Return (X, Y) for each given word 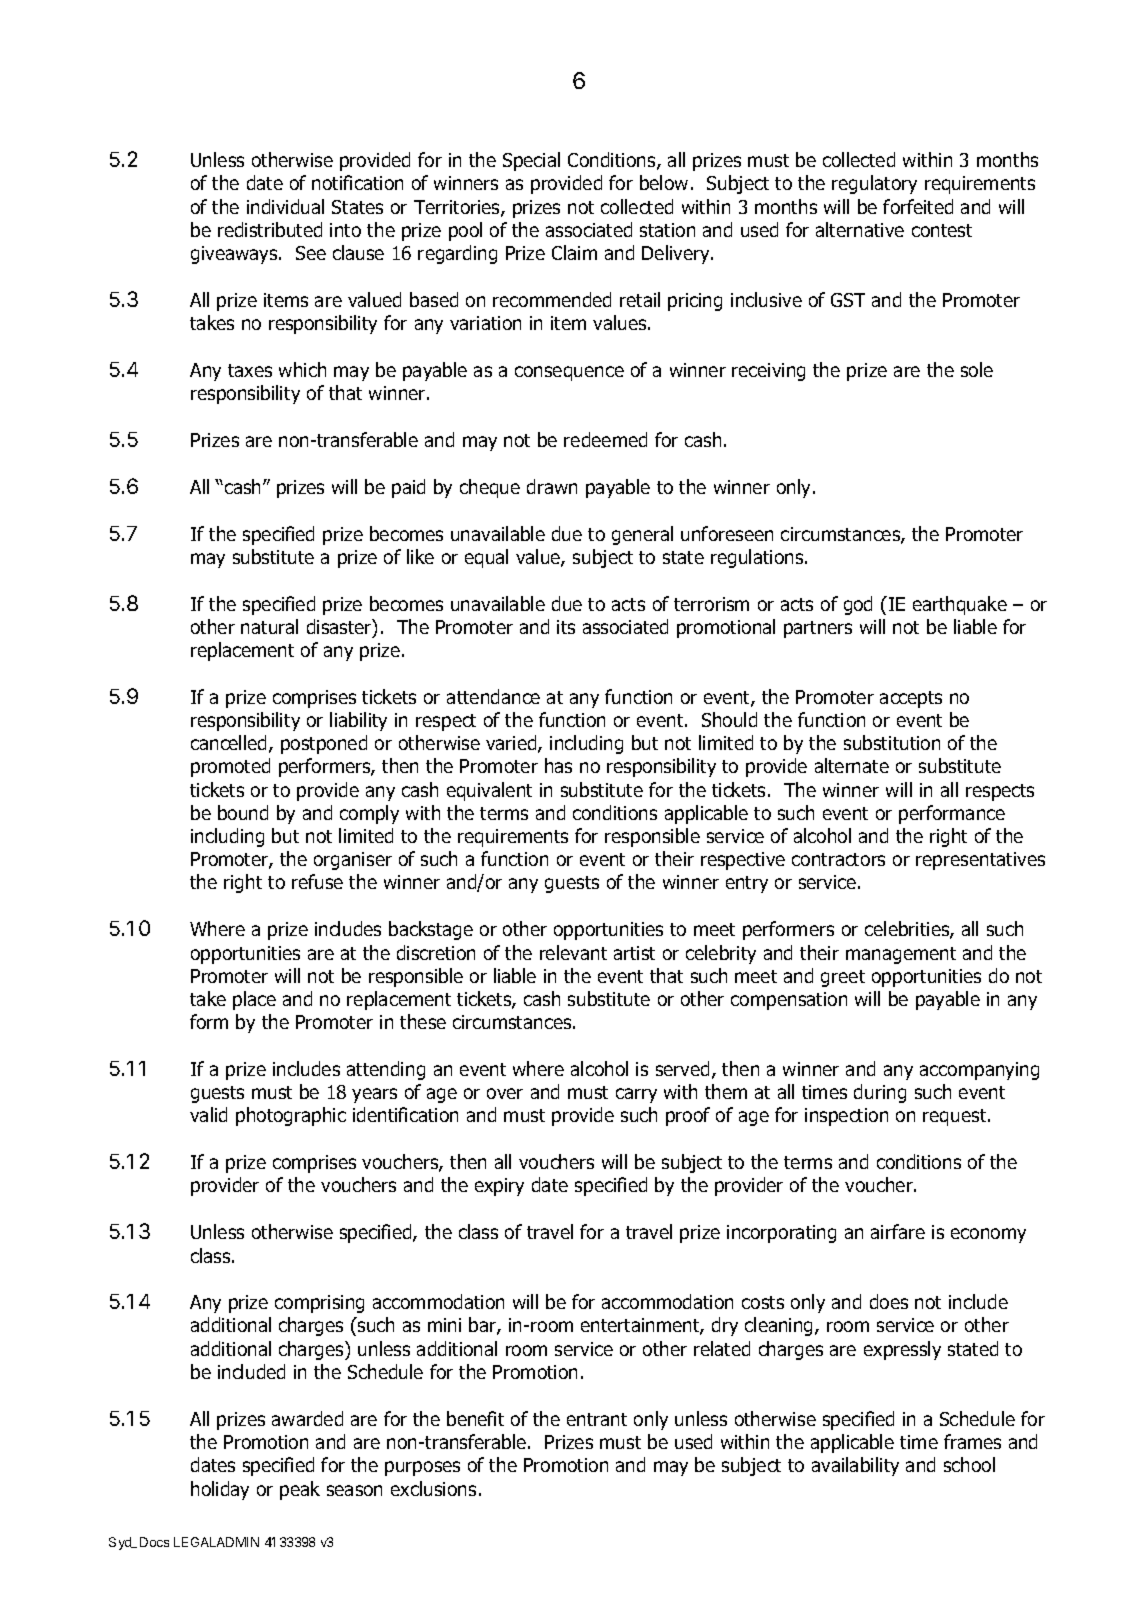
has (558, 765)
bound (243, 812)
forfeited (918, 206)
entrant (597, 1419)
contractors (838, 859)
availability (855, 1466)
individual (285, 206)
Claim (574, 252)
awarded (307, 1418)
